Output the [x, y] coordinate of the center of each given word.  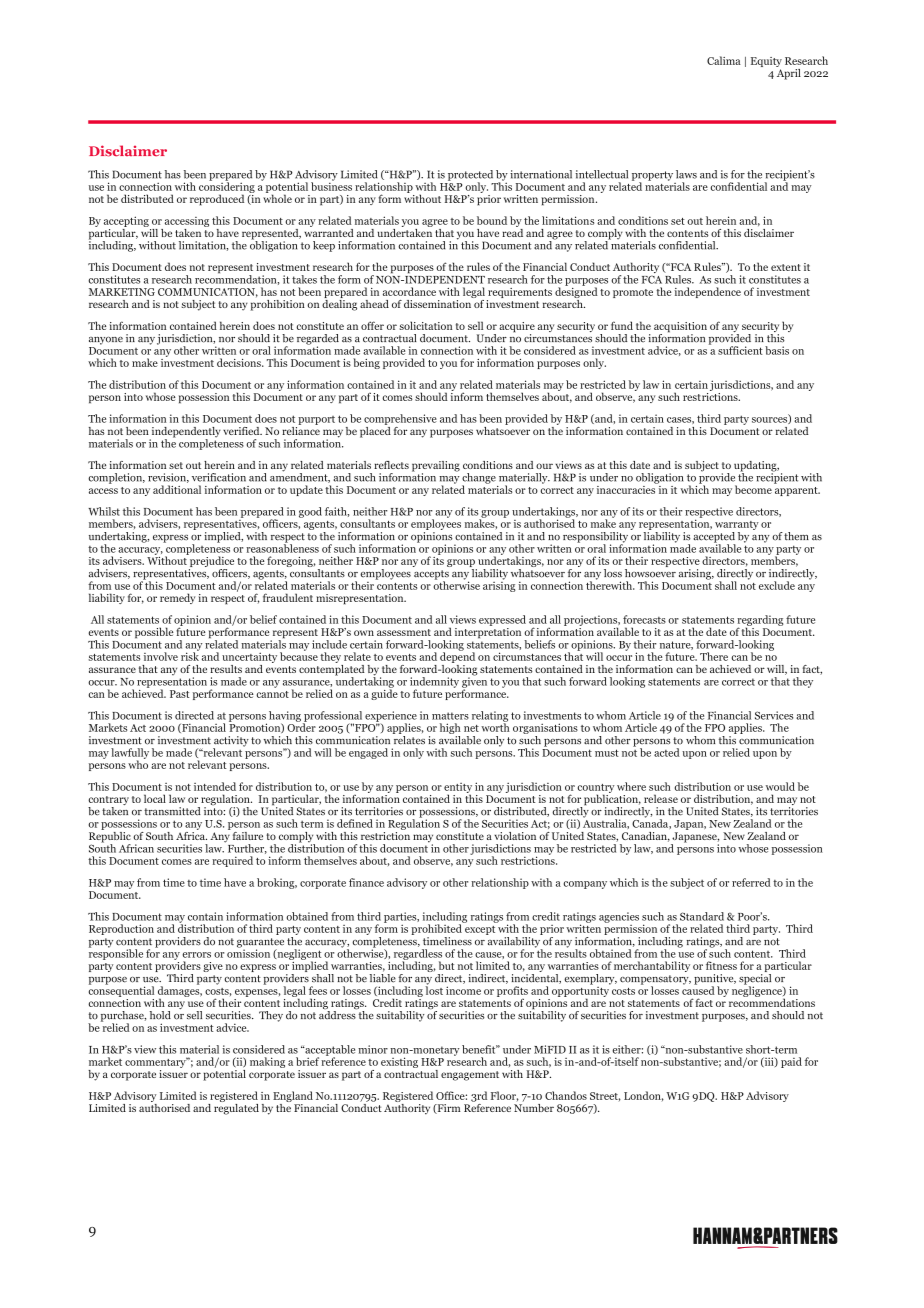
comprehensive [400, 419]
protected [470, 176]
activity [231, 742]
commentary [156, 1062]
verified [242, 431]
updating [756, 467]
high [450, 728]
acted [667, 752]
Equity [766, 62]
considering [227, 187]
